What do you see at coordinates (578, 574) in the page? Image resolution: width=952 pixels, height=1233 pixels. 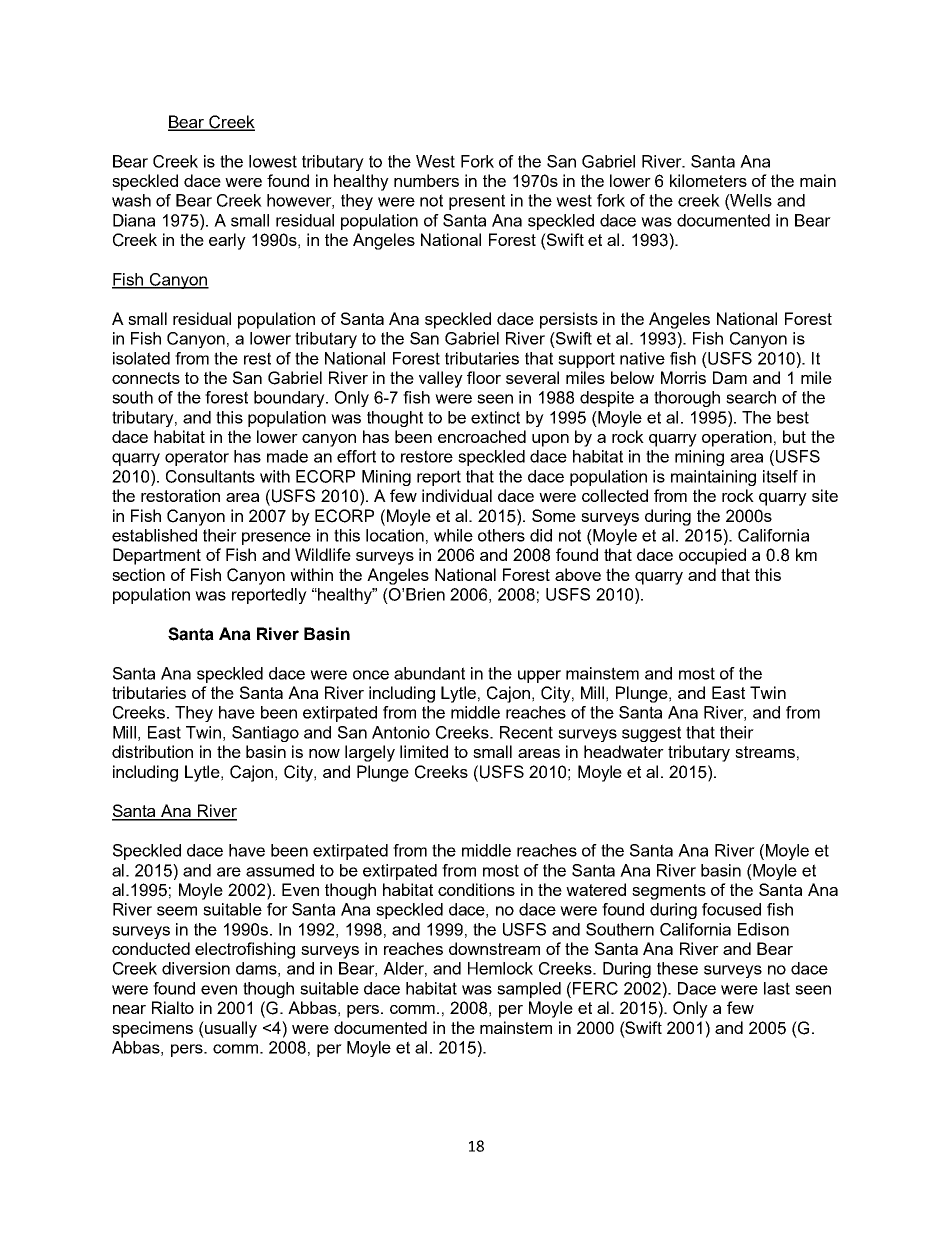 I see `above` at bounding box center [578, 574].
